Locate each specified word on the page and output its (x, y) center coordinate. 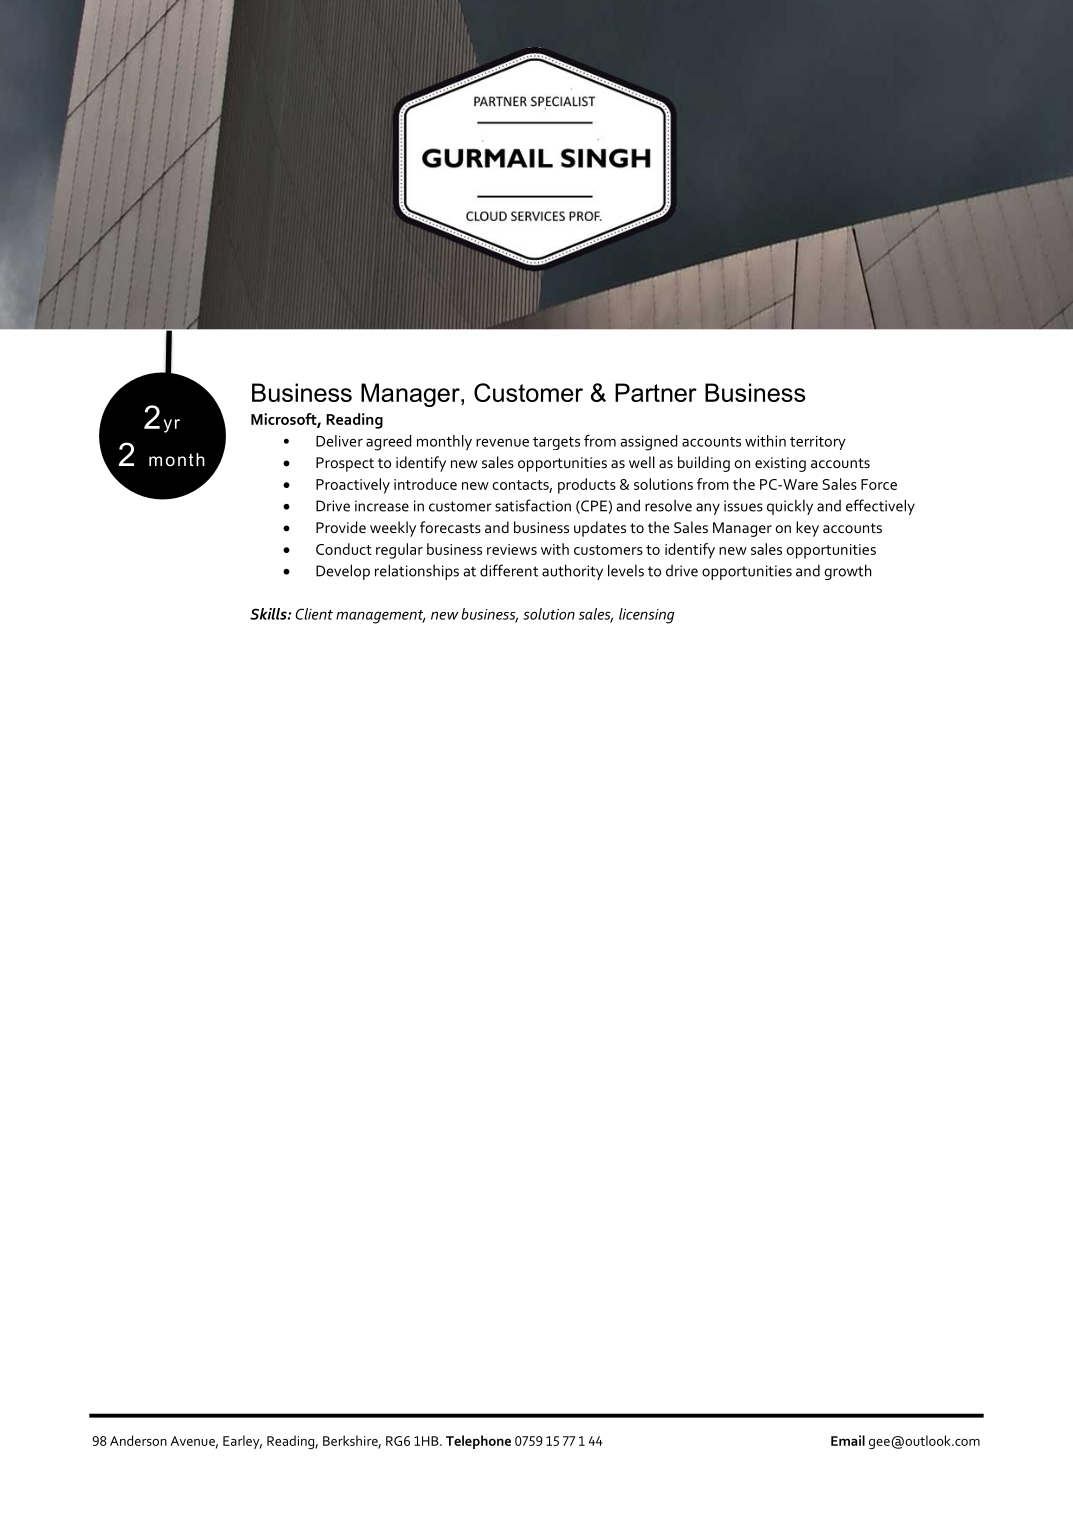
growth (847, 572)
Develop (343, 572)
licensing (646, 616)
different (509, 570)
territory (818, 443)
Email (848, 1440)
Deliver (339, 441)
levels (626, 570)
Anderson (138, 1440)
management (381, 617)
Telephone (478, 1442)
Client (314, 614)
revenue (502, 442)
